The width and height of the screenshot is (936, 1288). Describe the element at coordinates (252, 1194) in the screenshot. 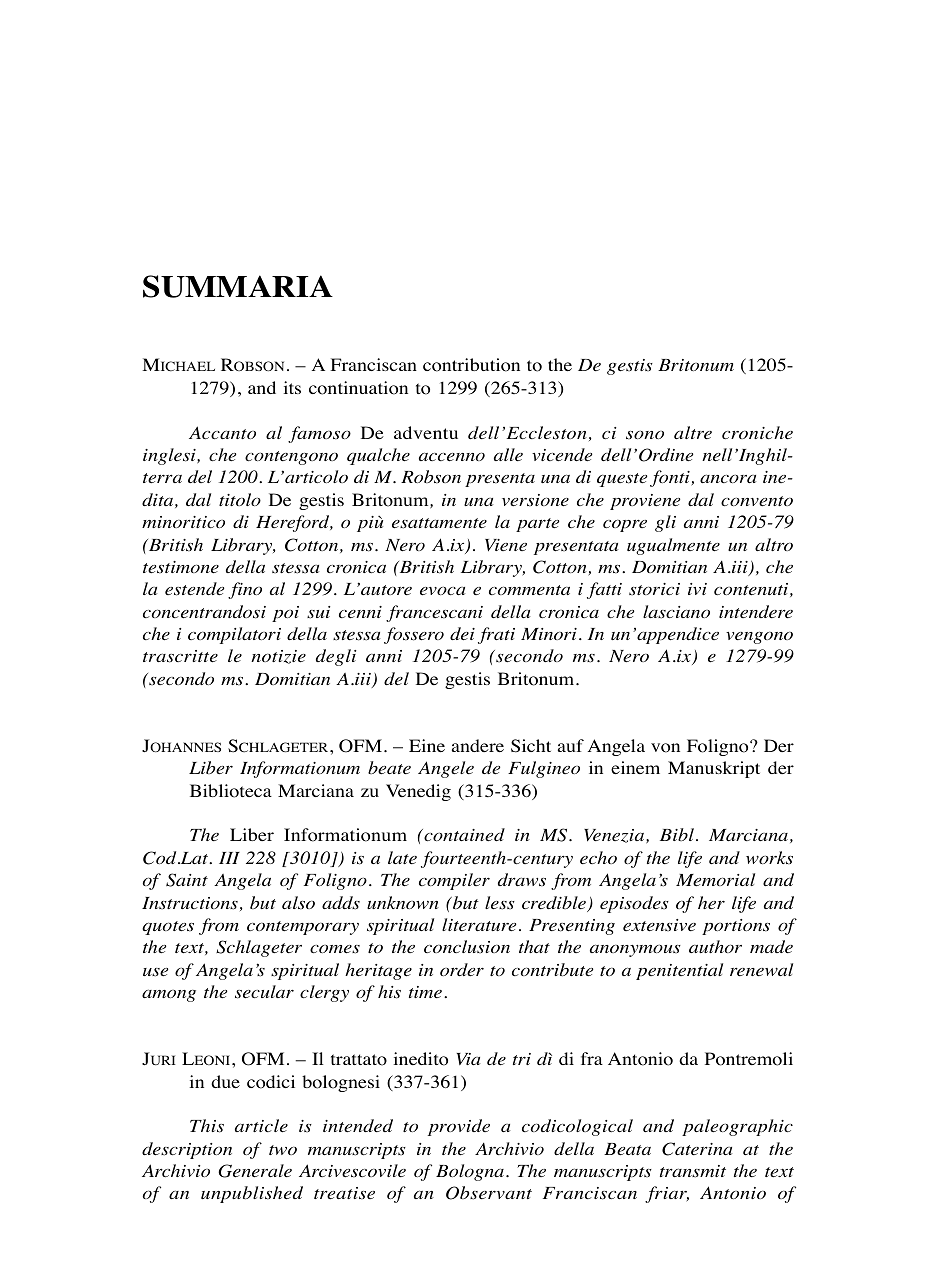

I see `unpublished` at that location.
